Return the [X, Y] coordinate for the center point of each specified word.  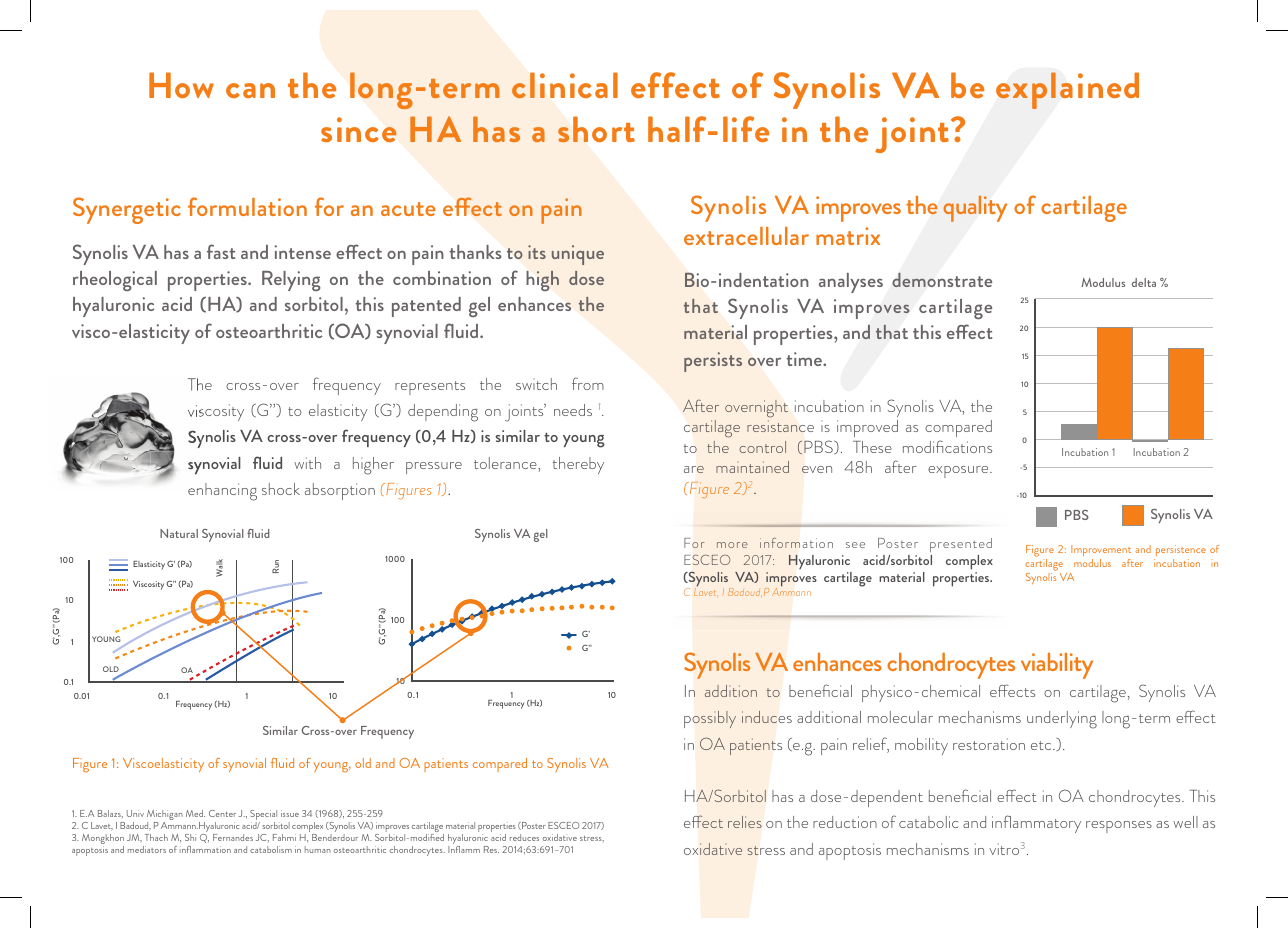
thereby [578, 465]
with [307, 463]
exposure [959, 472]
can [250, 90]
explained [1067, 90]
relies [745, 822]
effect [675, 85]
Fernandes [233, 837]
